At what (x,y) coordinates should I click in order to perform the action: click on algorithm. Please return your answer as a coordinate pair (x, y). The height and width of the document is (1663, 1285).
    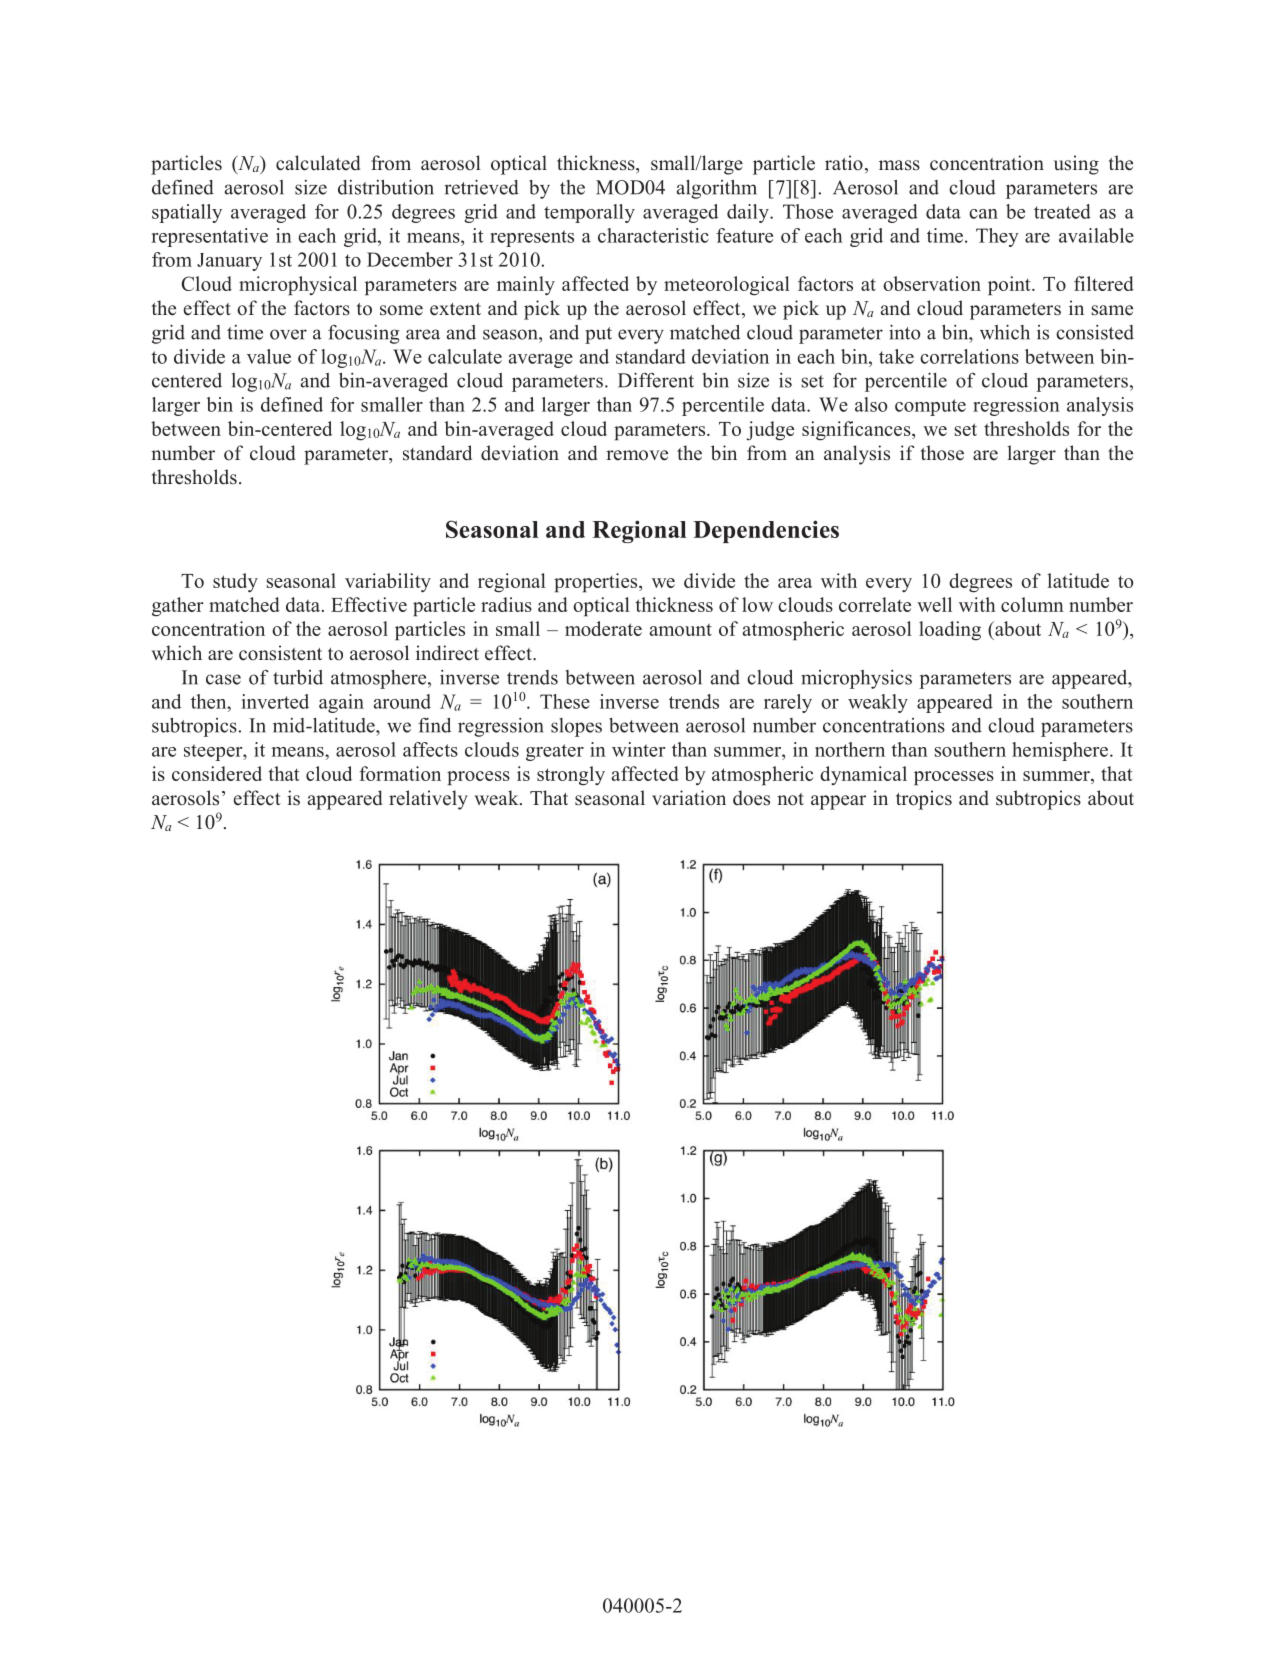
    Looking at the image, I should click on (717, 189).
